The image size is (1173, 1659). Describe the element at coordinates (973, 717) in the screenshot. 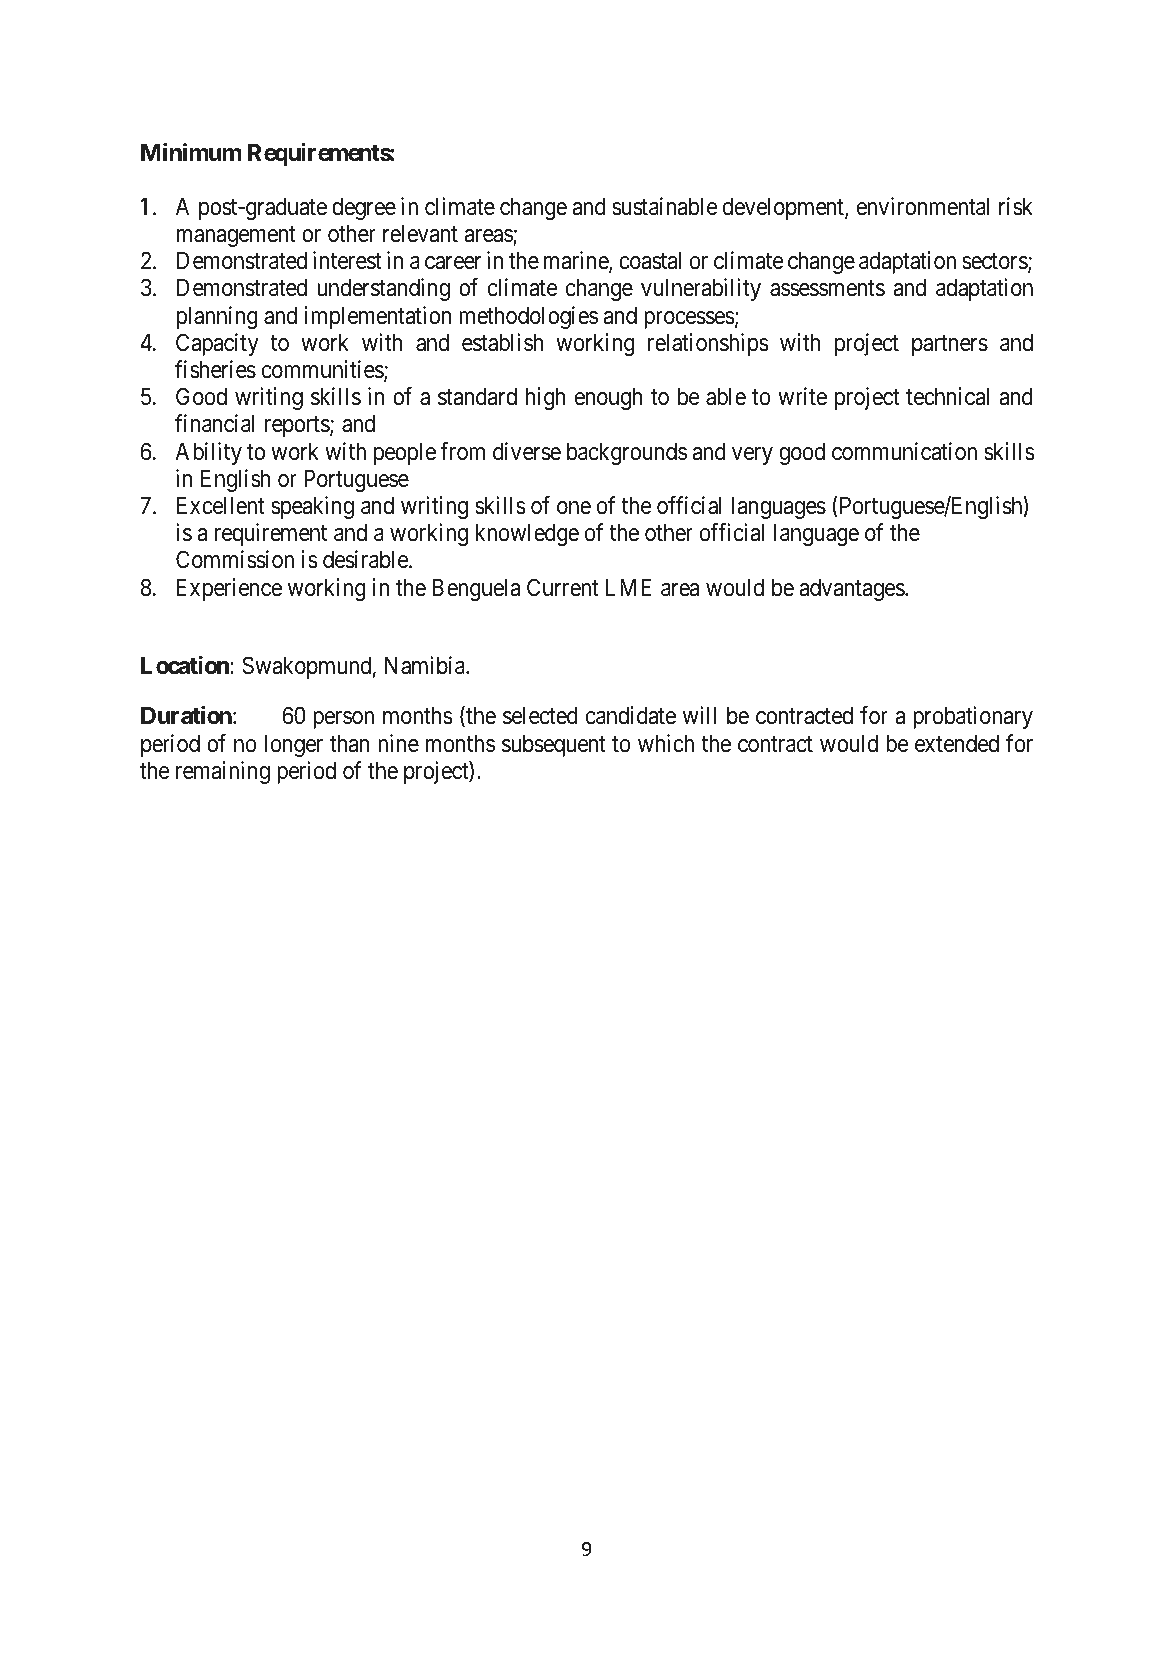

I see `probationary` at that location.
